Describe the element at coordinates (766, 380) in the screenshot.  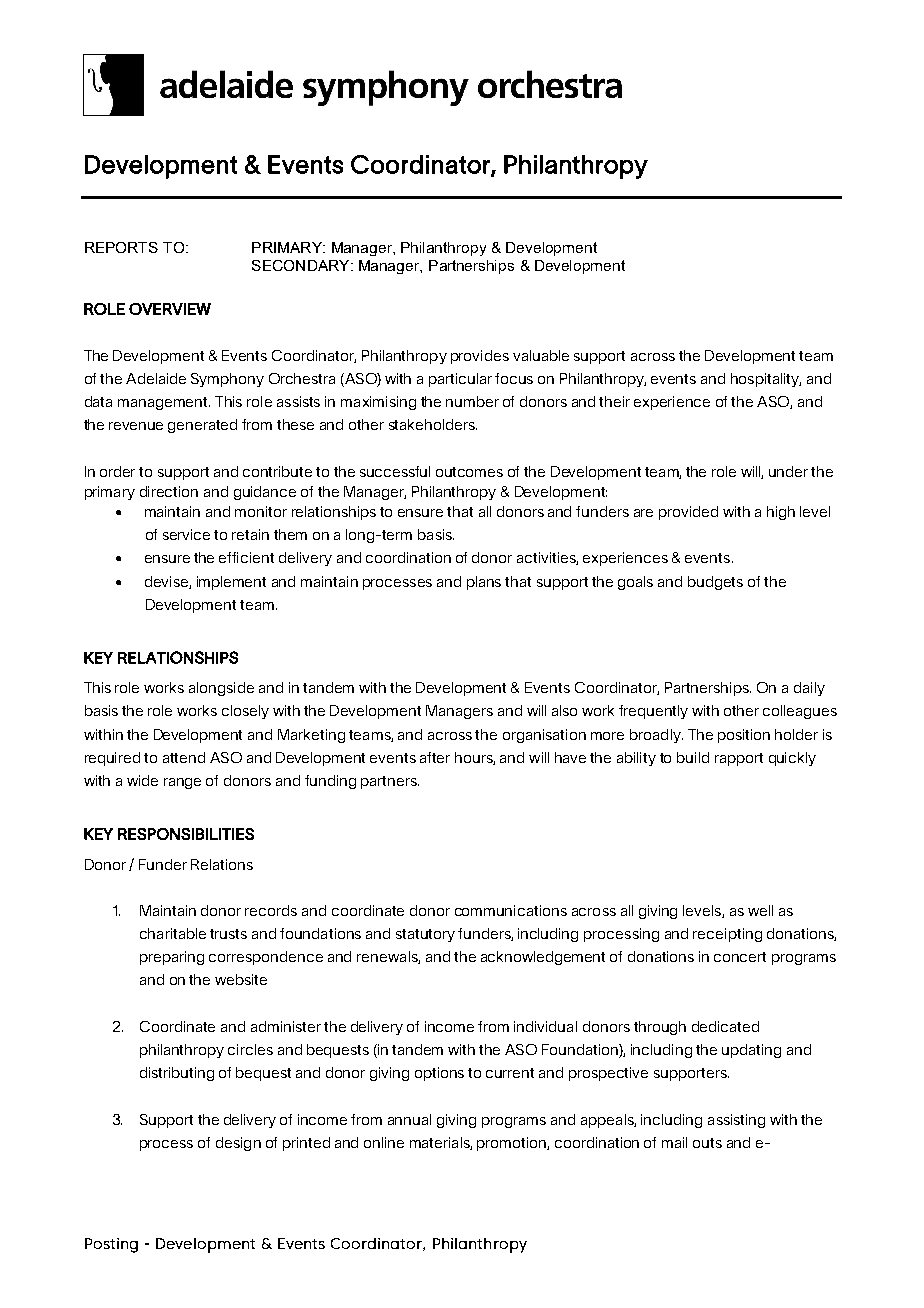
I see `hospitality` at that location.
